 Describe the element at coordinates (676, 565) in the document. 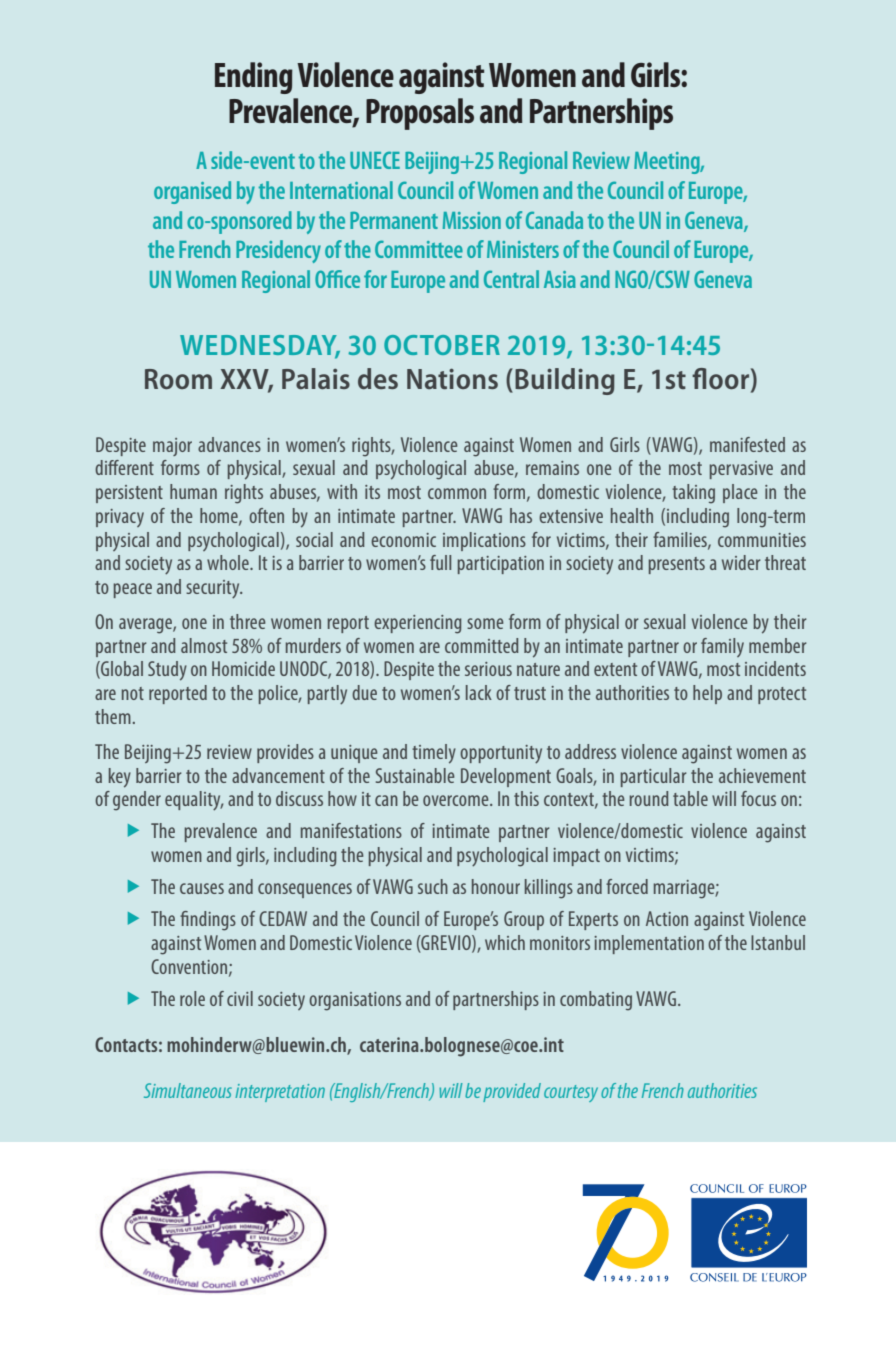

I see `presents` at that location.
